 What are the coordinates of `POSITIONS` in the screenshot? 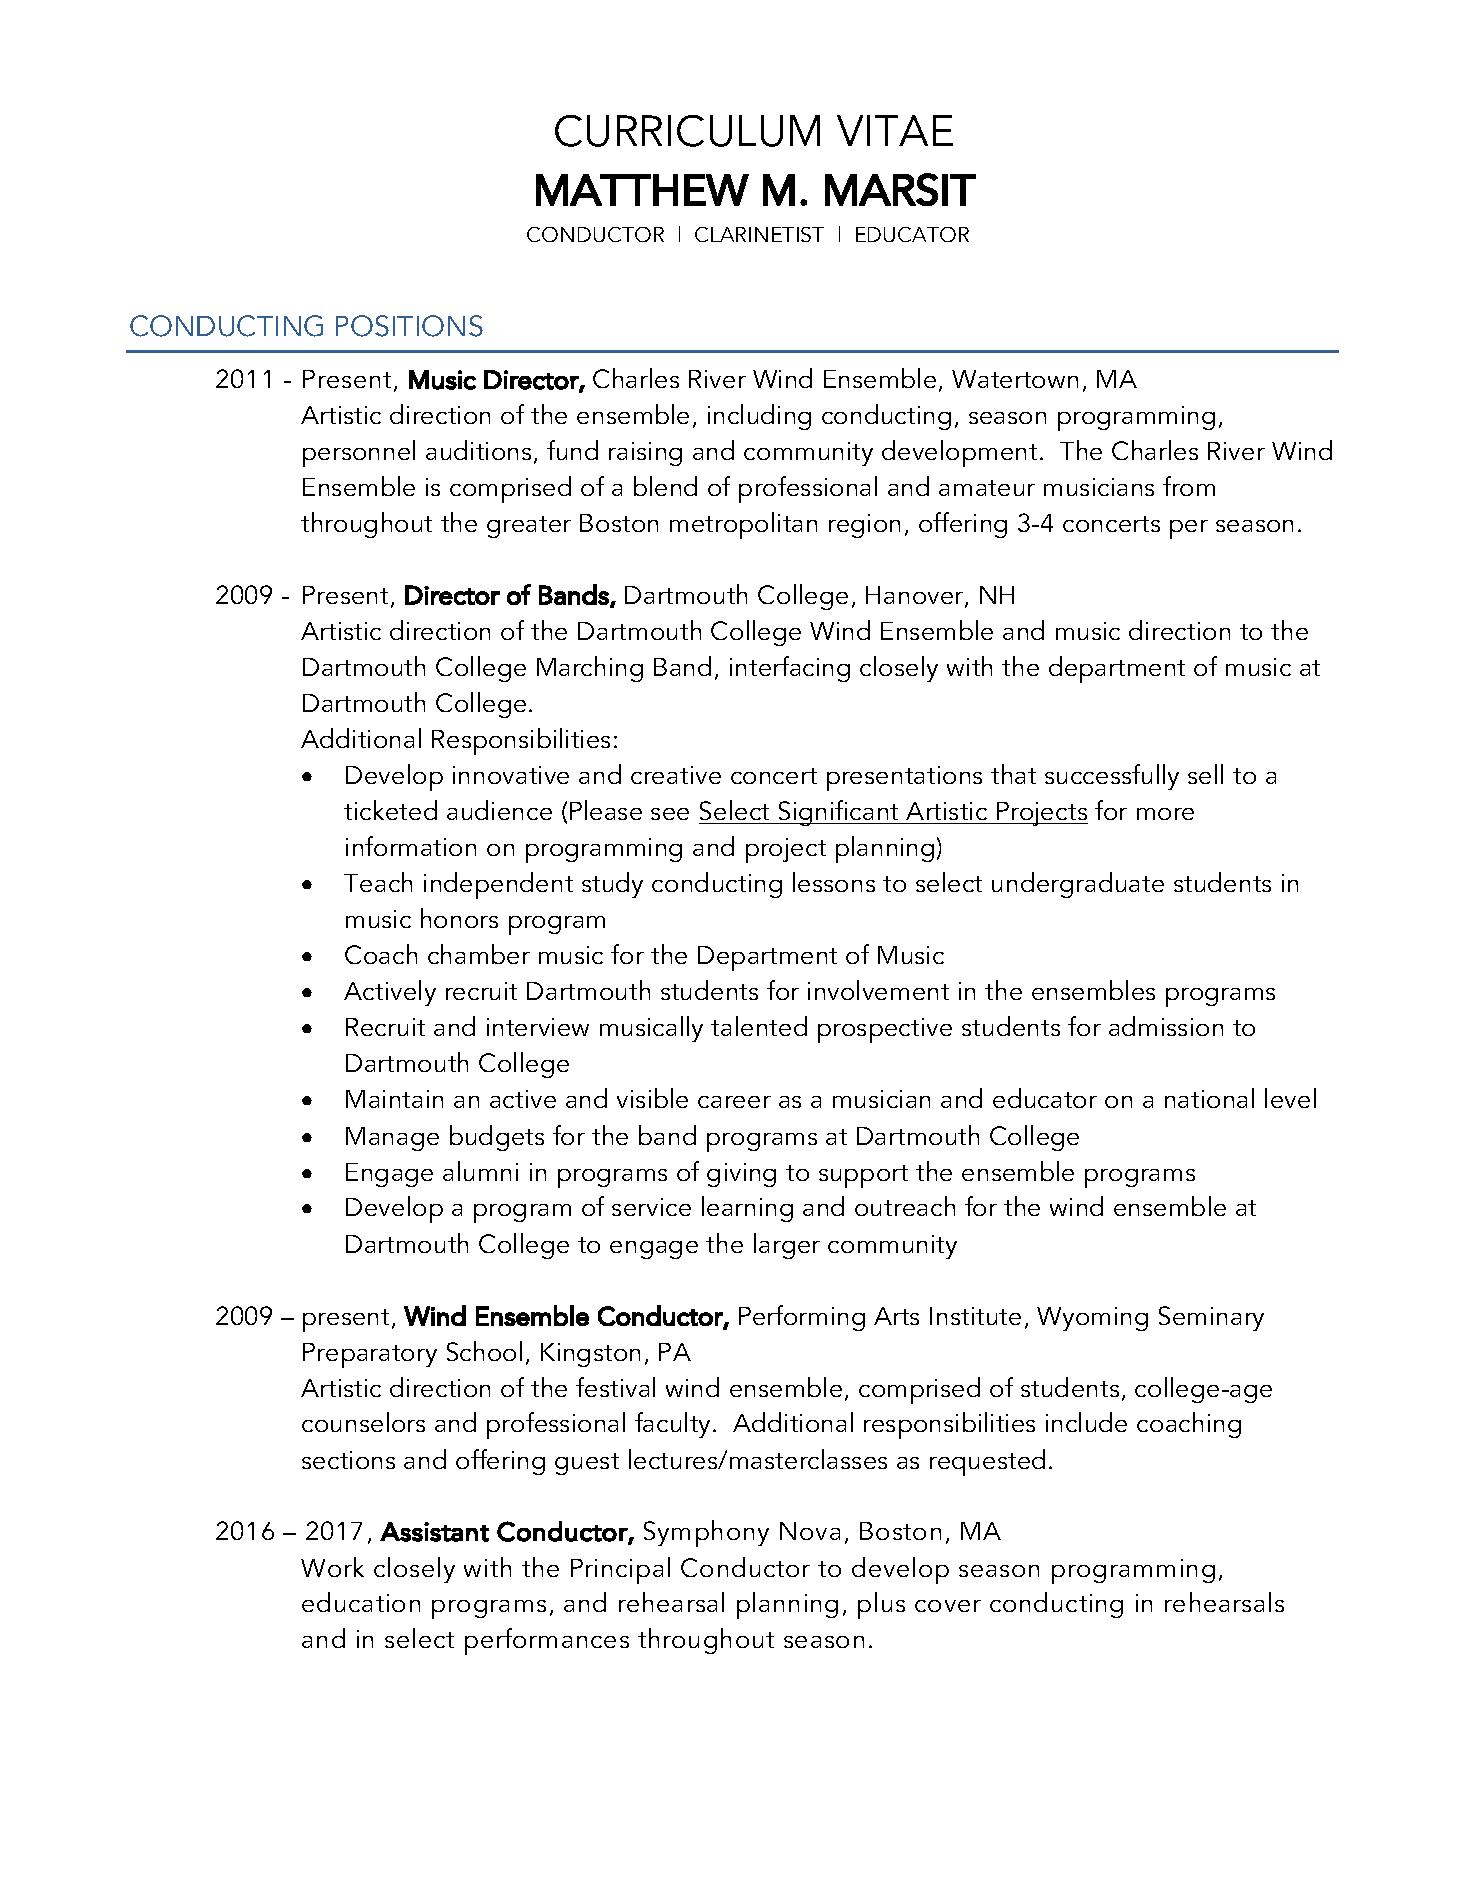 It's located at (409, 326).
